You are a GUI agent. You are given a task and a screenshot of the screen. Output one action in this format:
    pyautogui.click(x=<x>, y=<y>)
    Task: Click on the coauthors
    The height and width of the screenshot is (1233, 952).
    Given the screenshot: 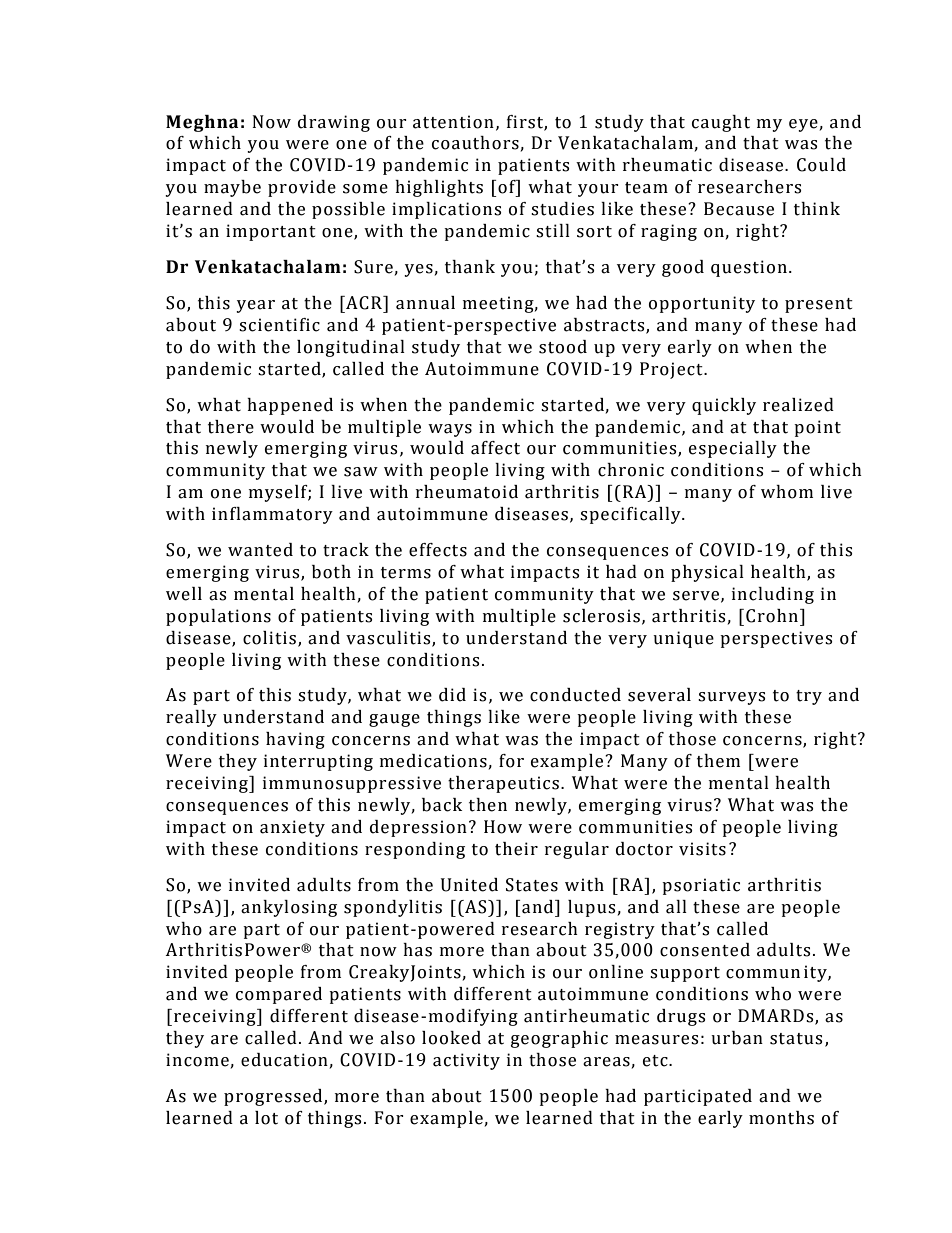 What is the action you would take?
    pyautogui.click(x=475, y=143)
